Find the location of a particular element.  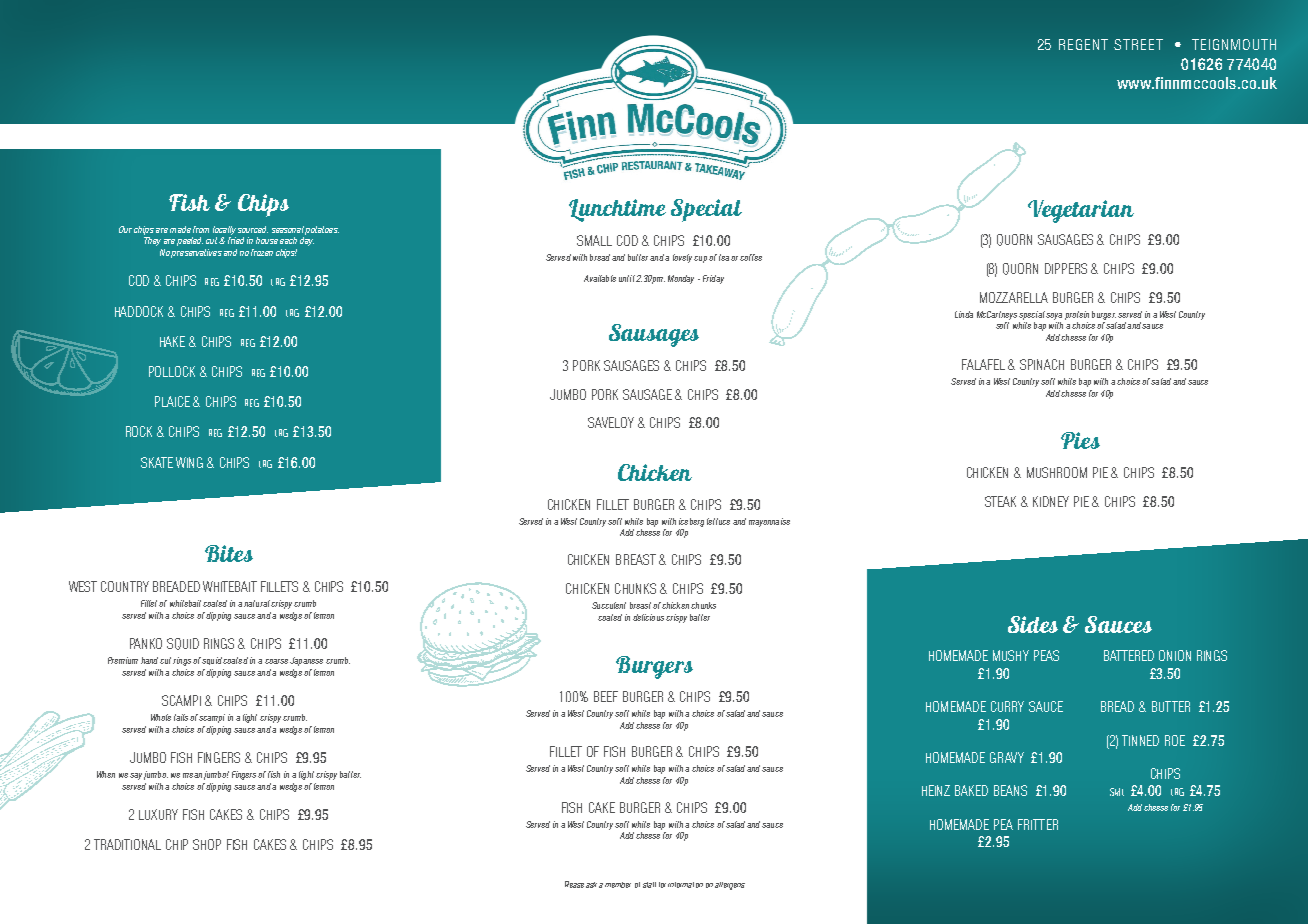

soya is located at coordinates (1054, 316).
